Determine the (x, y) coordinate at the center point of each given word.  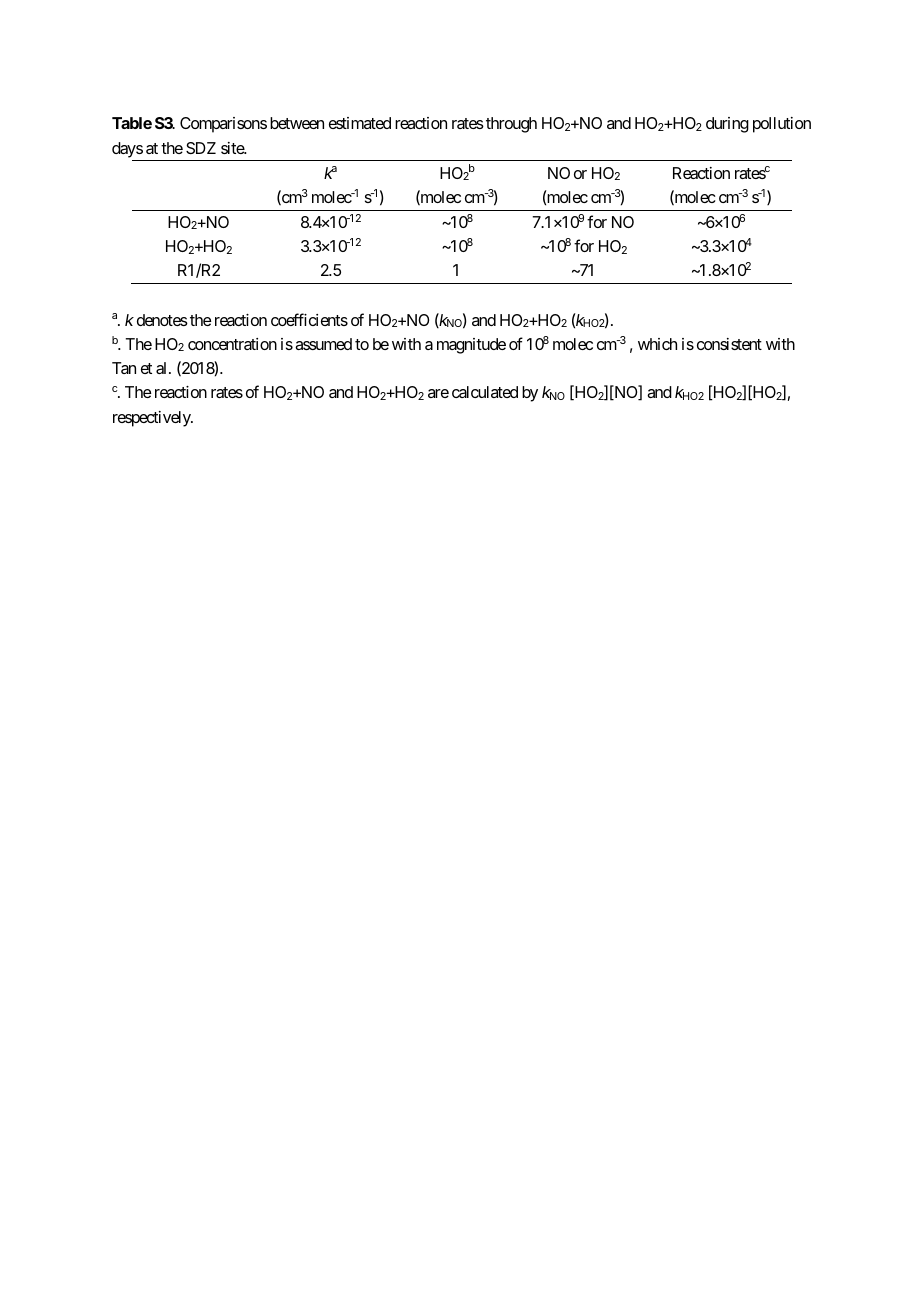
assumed (323, 344)
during (727, 125)
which (657, 344)
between (297, 123)
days (127, 150)
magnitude (471, 346)
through (511, 125)
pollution (782, 125)
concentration (232, 344)
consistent (729, 344)
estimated (360, 123)
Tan (124, 368)
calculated (485, 392)
